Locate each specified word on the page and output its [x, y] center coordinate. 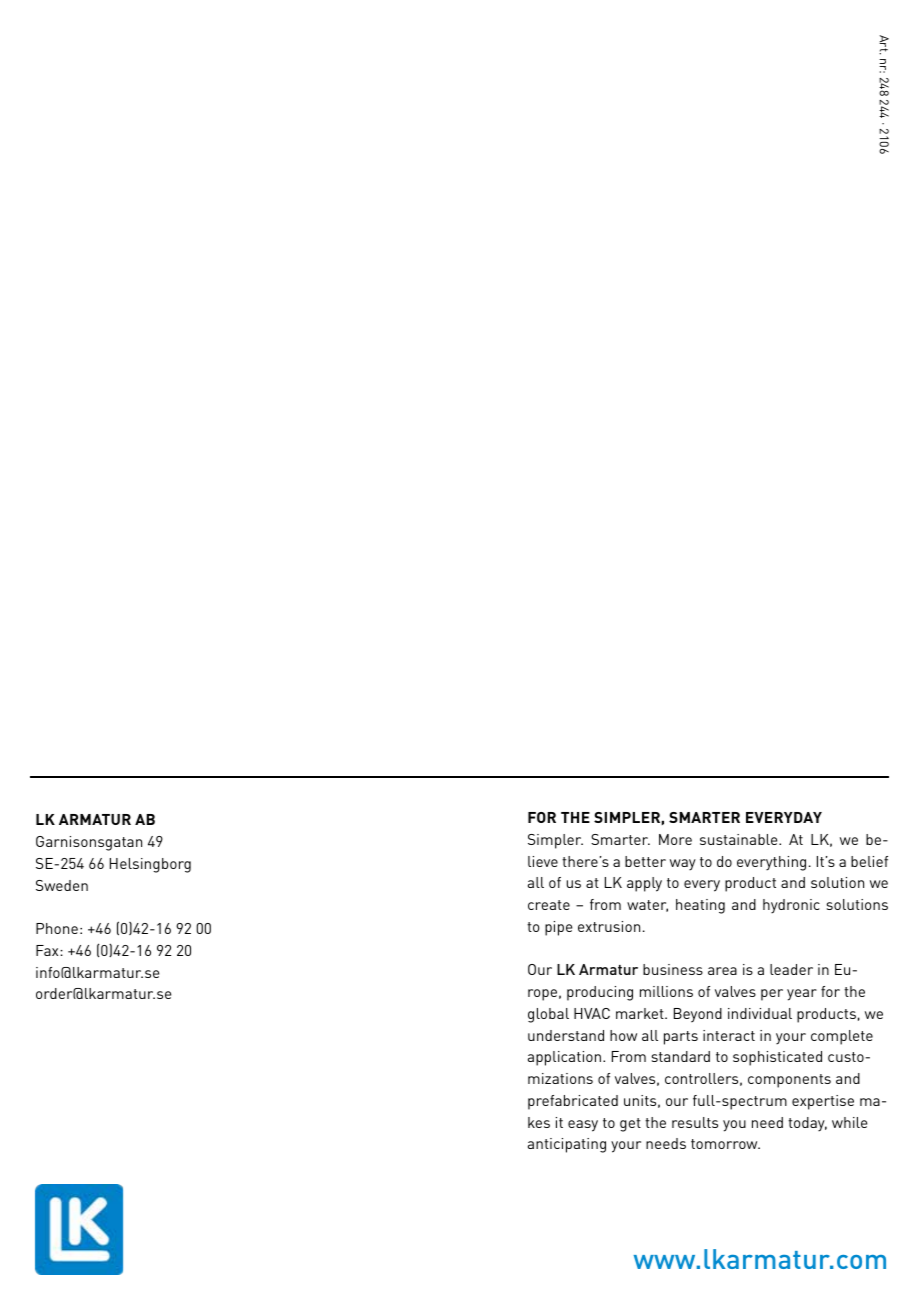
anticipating [567, 1145]
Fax [48, 950]
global [548, 1015]
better [645, 861]
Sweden [62, 885]
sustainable [740, 839]
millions [666, 991]
